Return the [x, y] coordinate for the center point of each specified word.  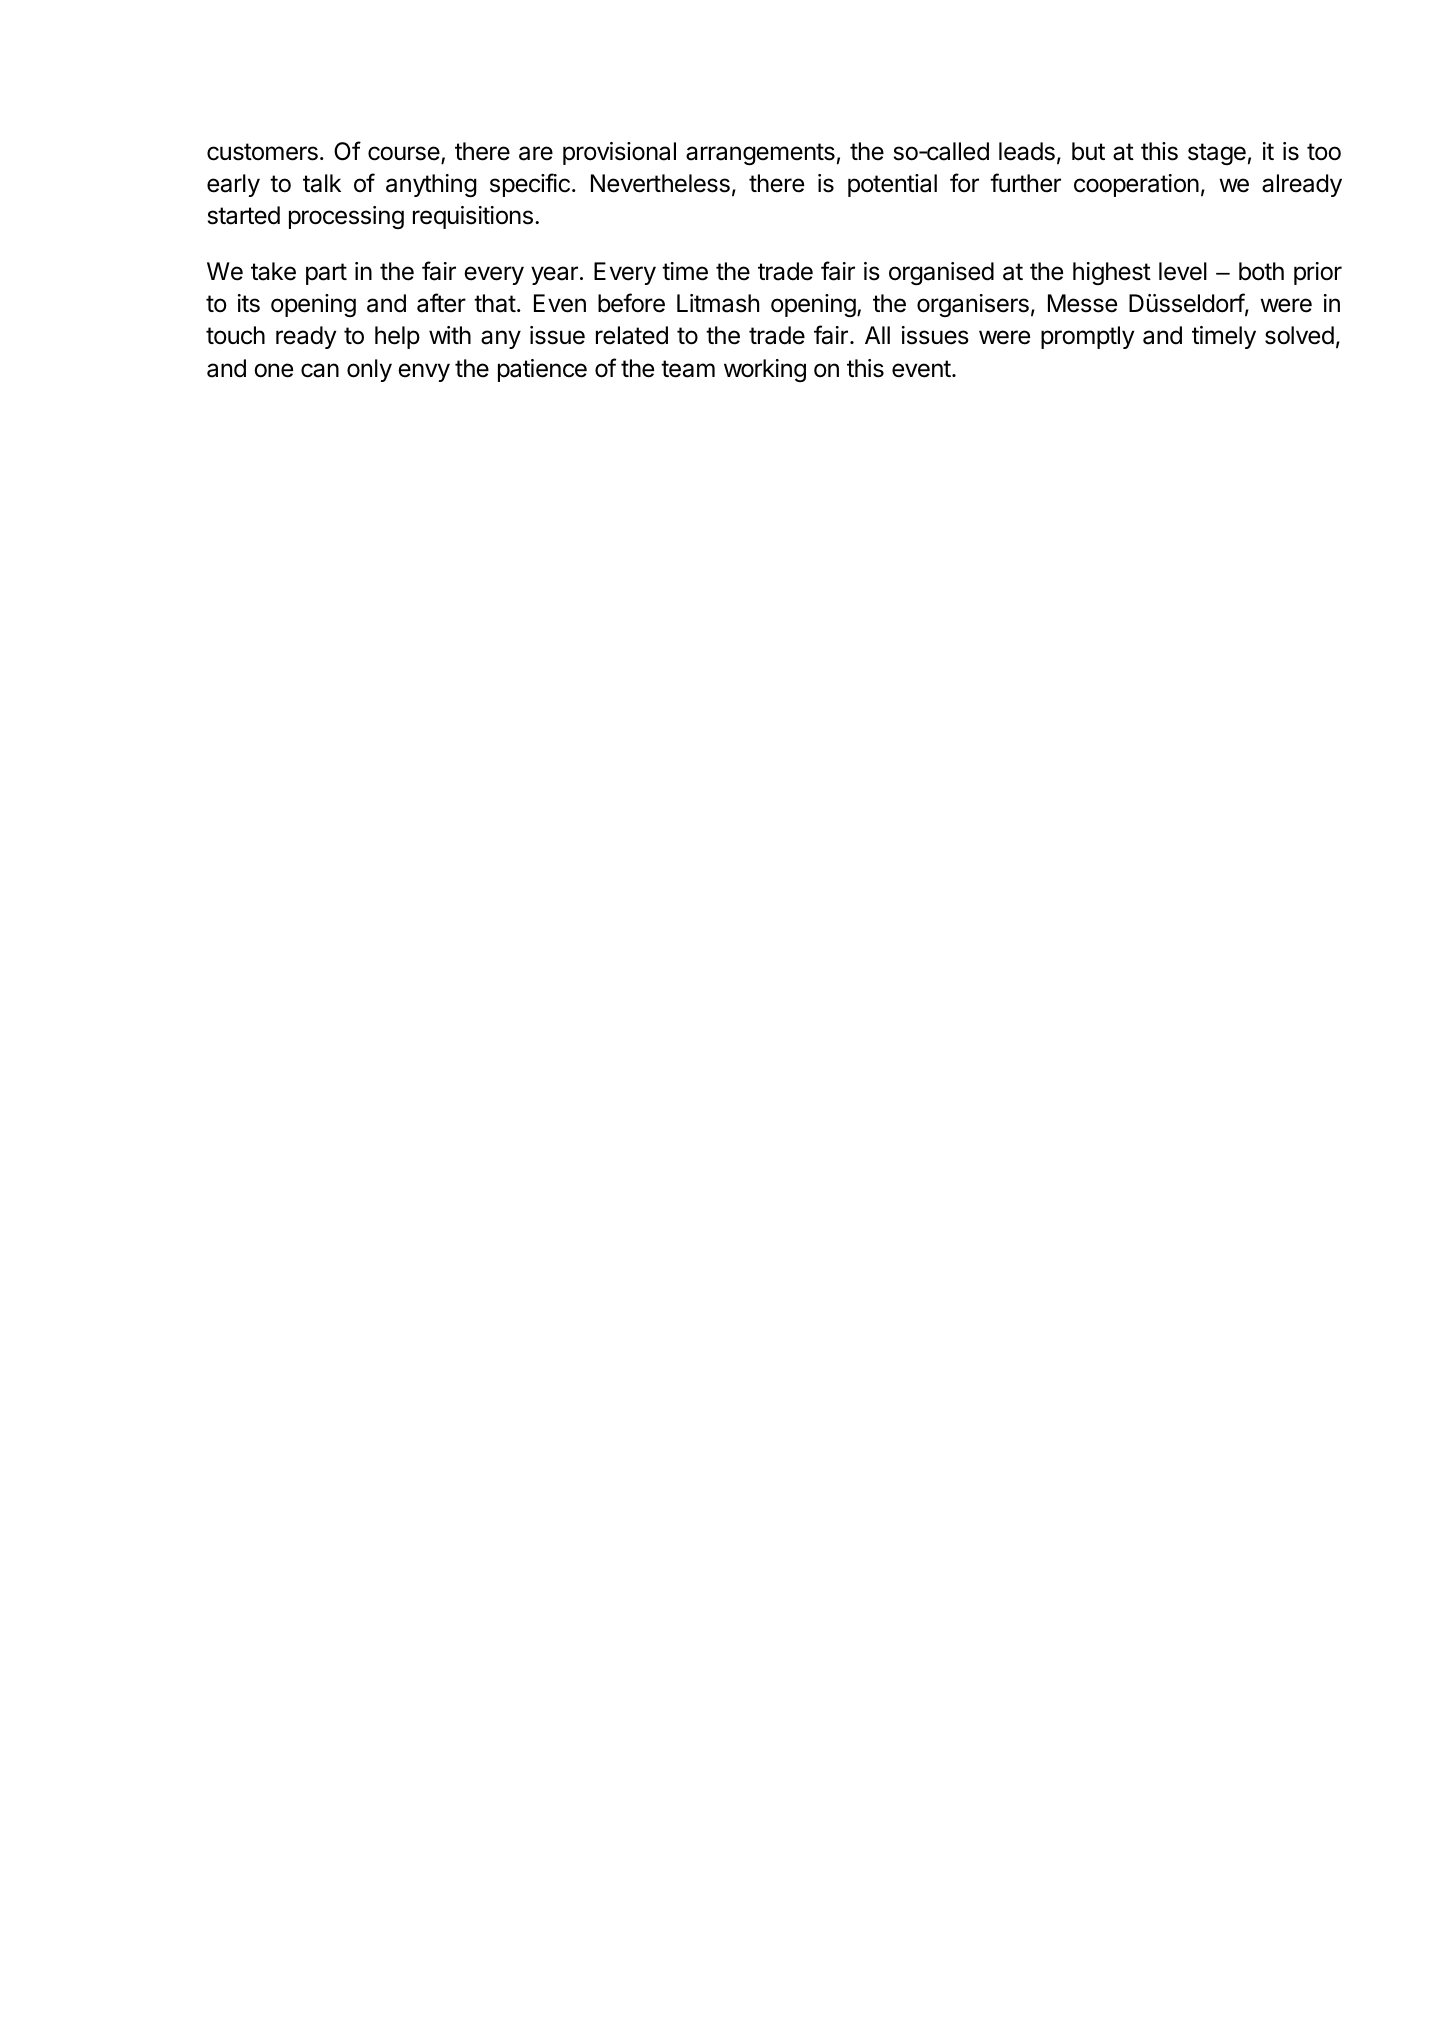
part [326, 274]
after [441, 303]
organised [941, 273]
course [405, 154]
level [1183, 271]
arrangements [760, 154]
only [369, 370]
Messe [1082, 303]
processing [346, 217]
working [765, 370]
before [631, 303]
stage [1217, 154]
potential [892, 185]
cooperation [1136, 185]
